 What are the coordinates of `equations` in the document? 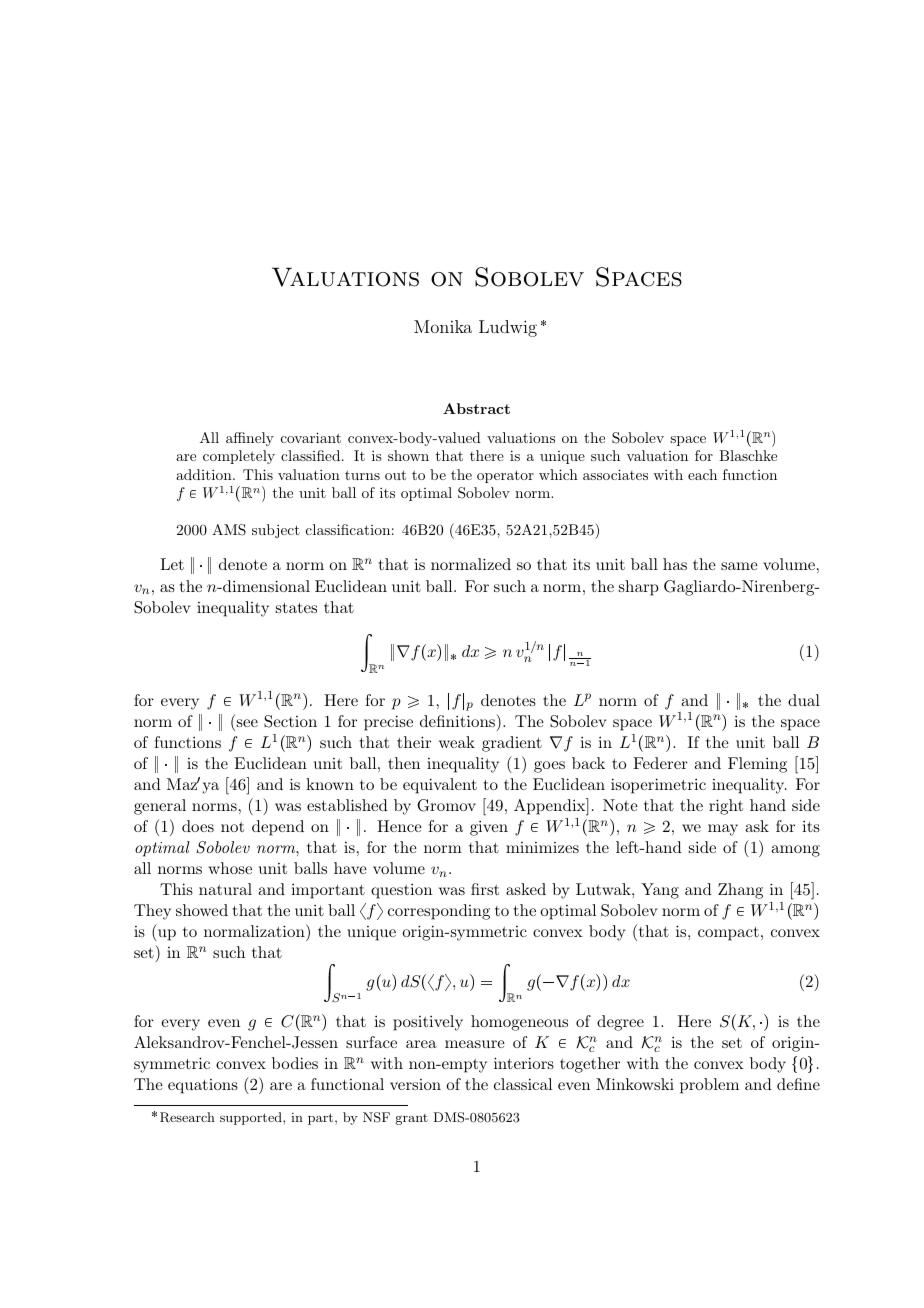 It's located at (203, 1086).
